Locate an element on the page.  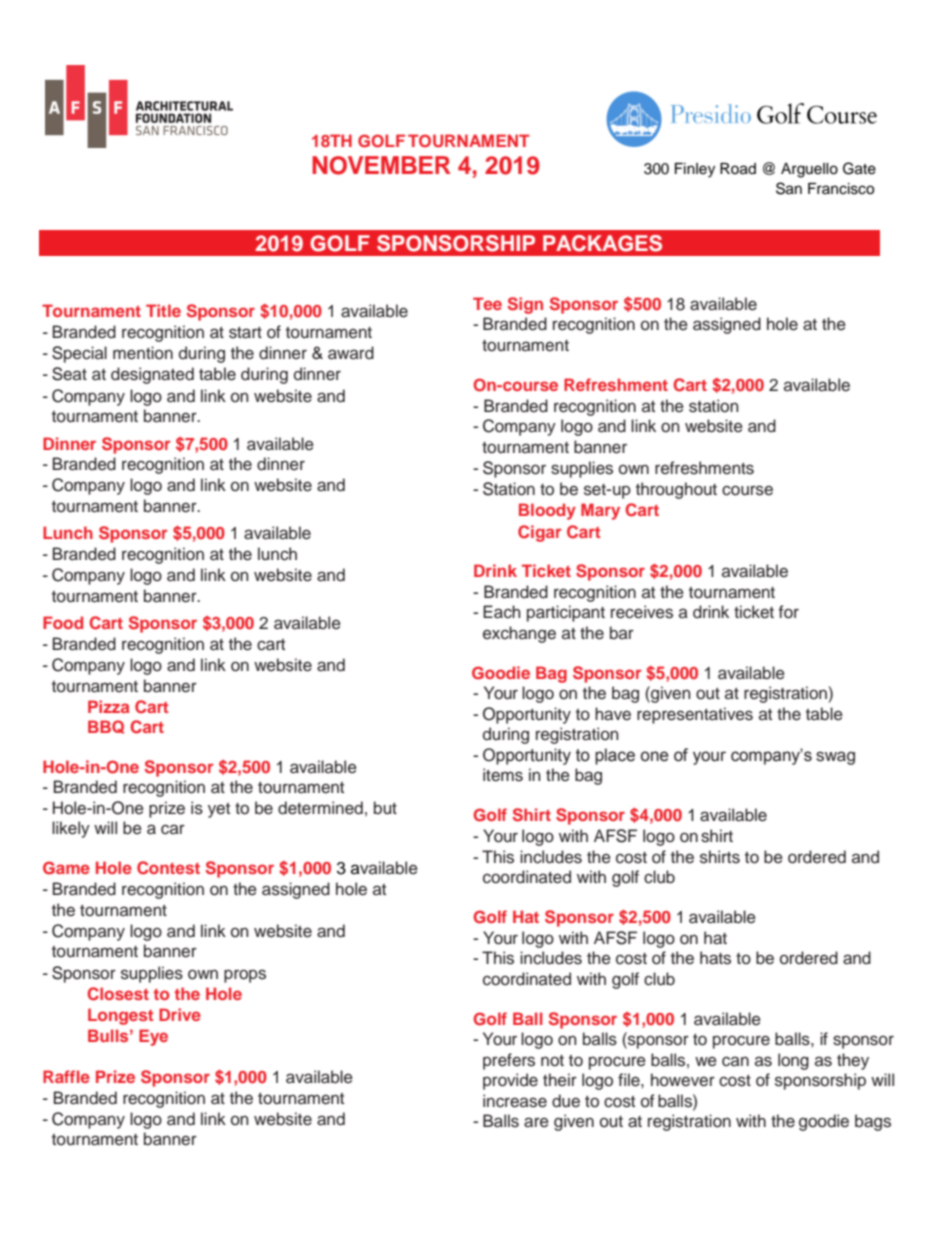
award is located at coordinates (351, 353).
